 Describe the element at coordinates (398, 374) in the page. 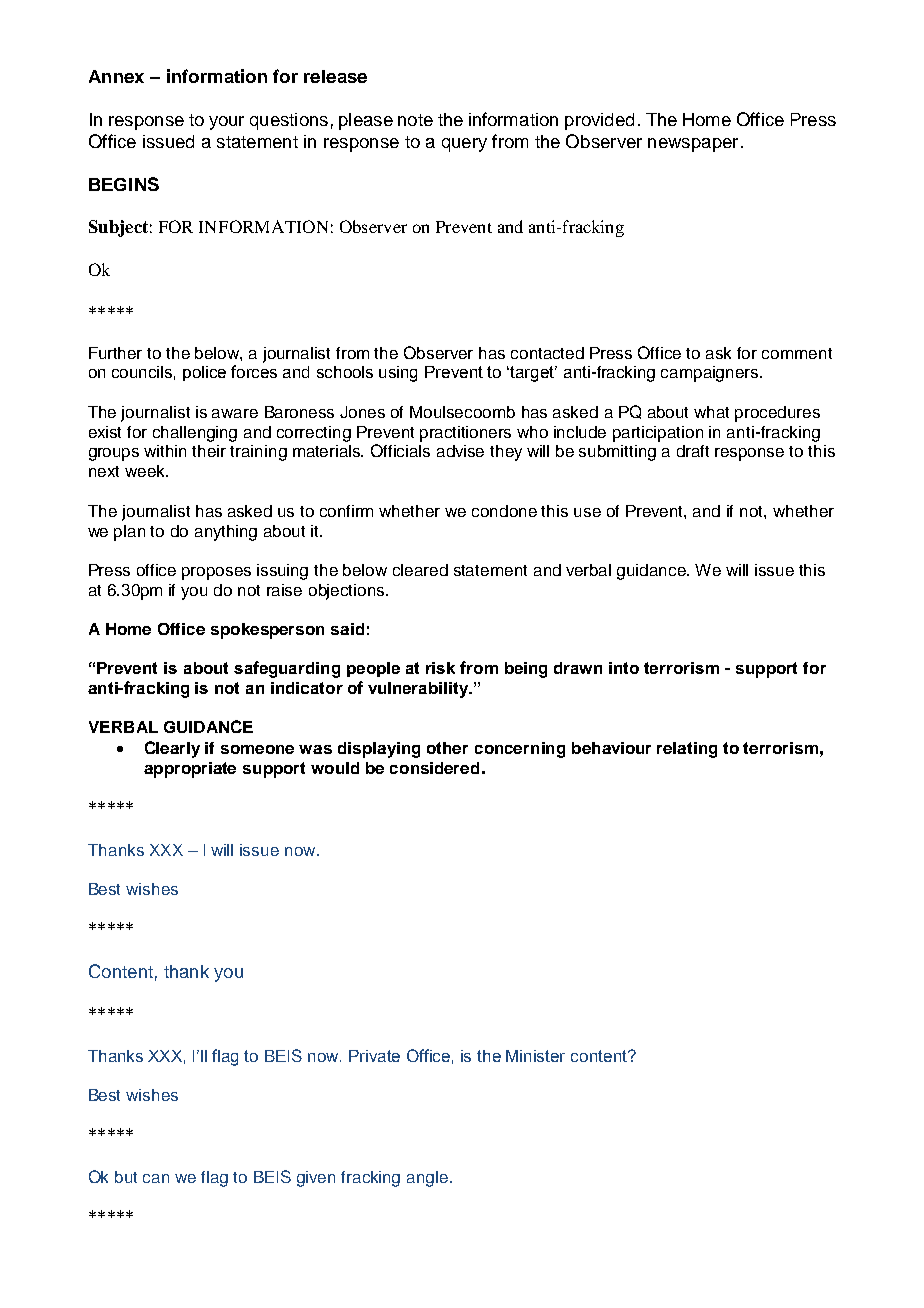

I see `using` at that location.
